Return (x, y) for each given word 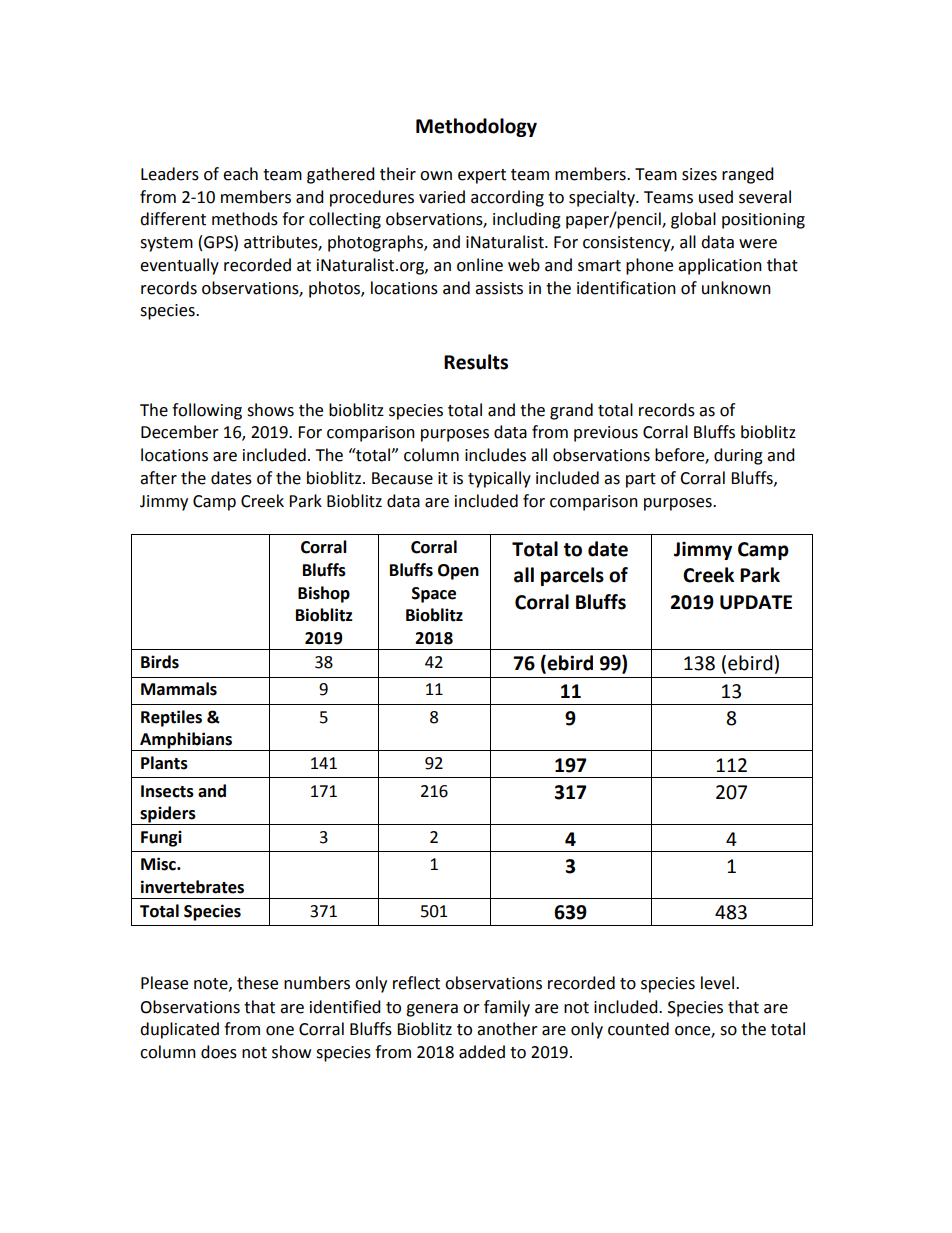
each (240, 174)
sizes (699, 174)
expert (482, 176)
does (219, 1052)
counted (638, 1029)
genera (432, 1010)
